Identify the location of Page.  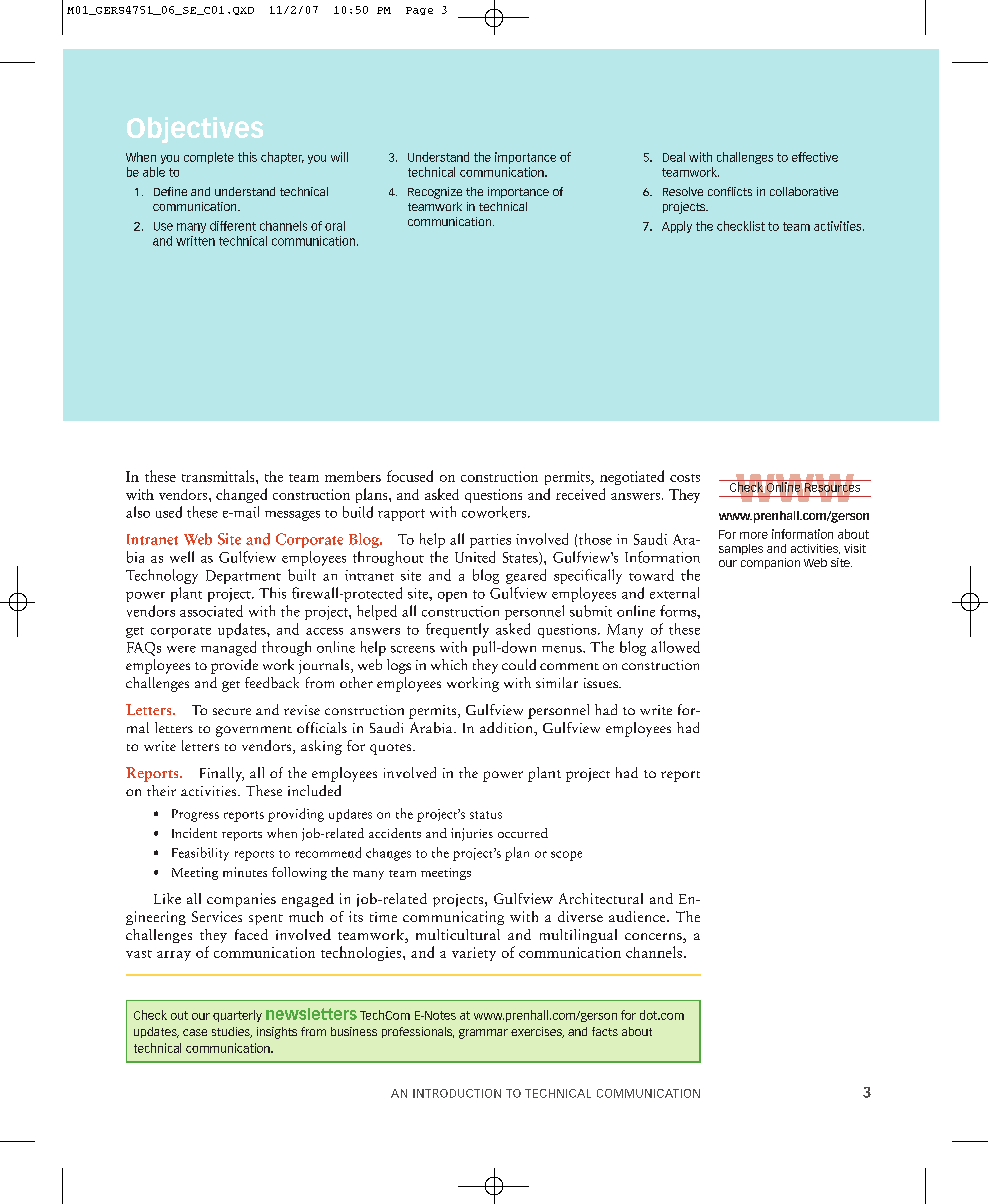
(419, 11).
